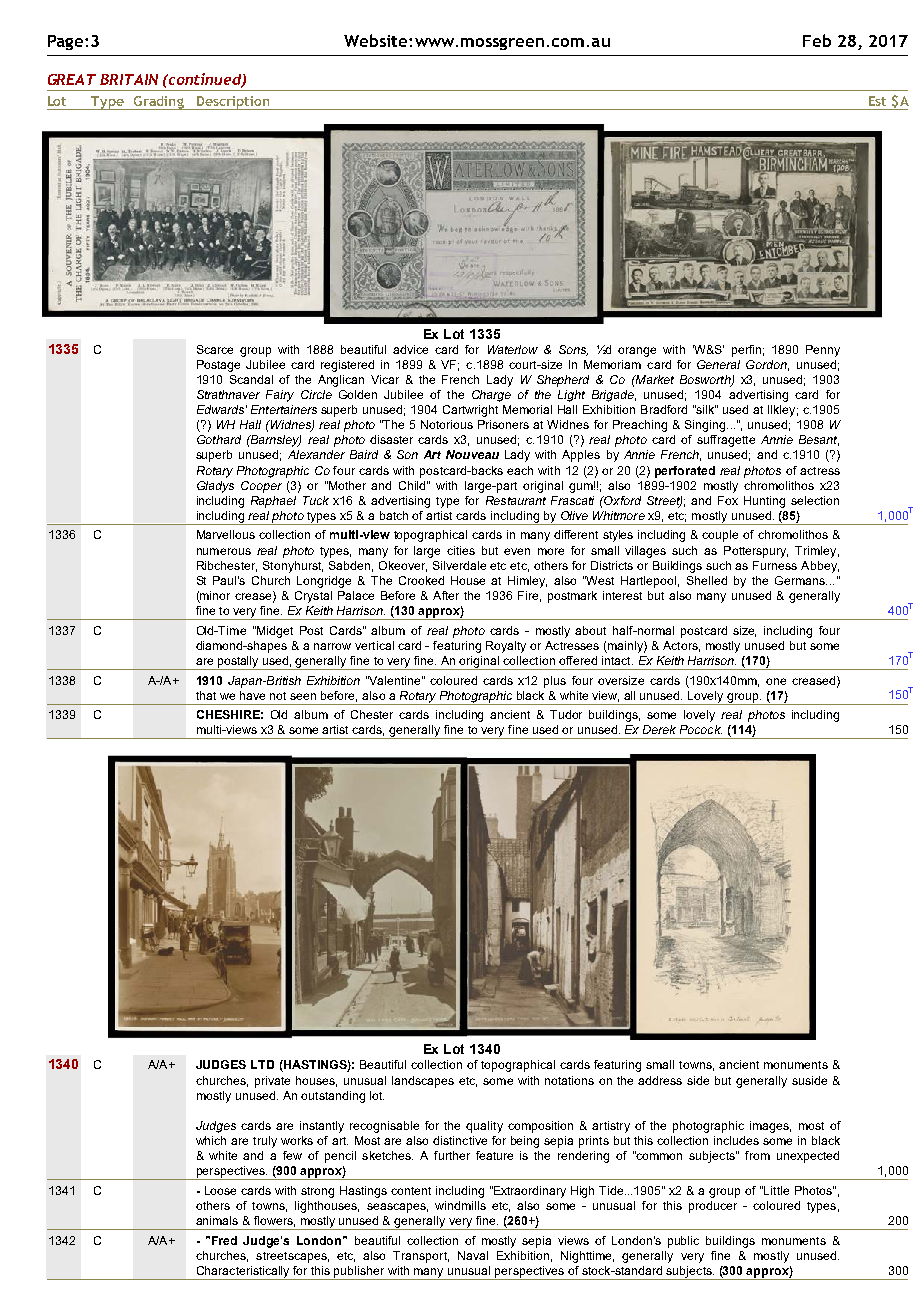  Describe the element at coordinates (423, 1082) in the document. I see `landscapes` at that location.
